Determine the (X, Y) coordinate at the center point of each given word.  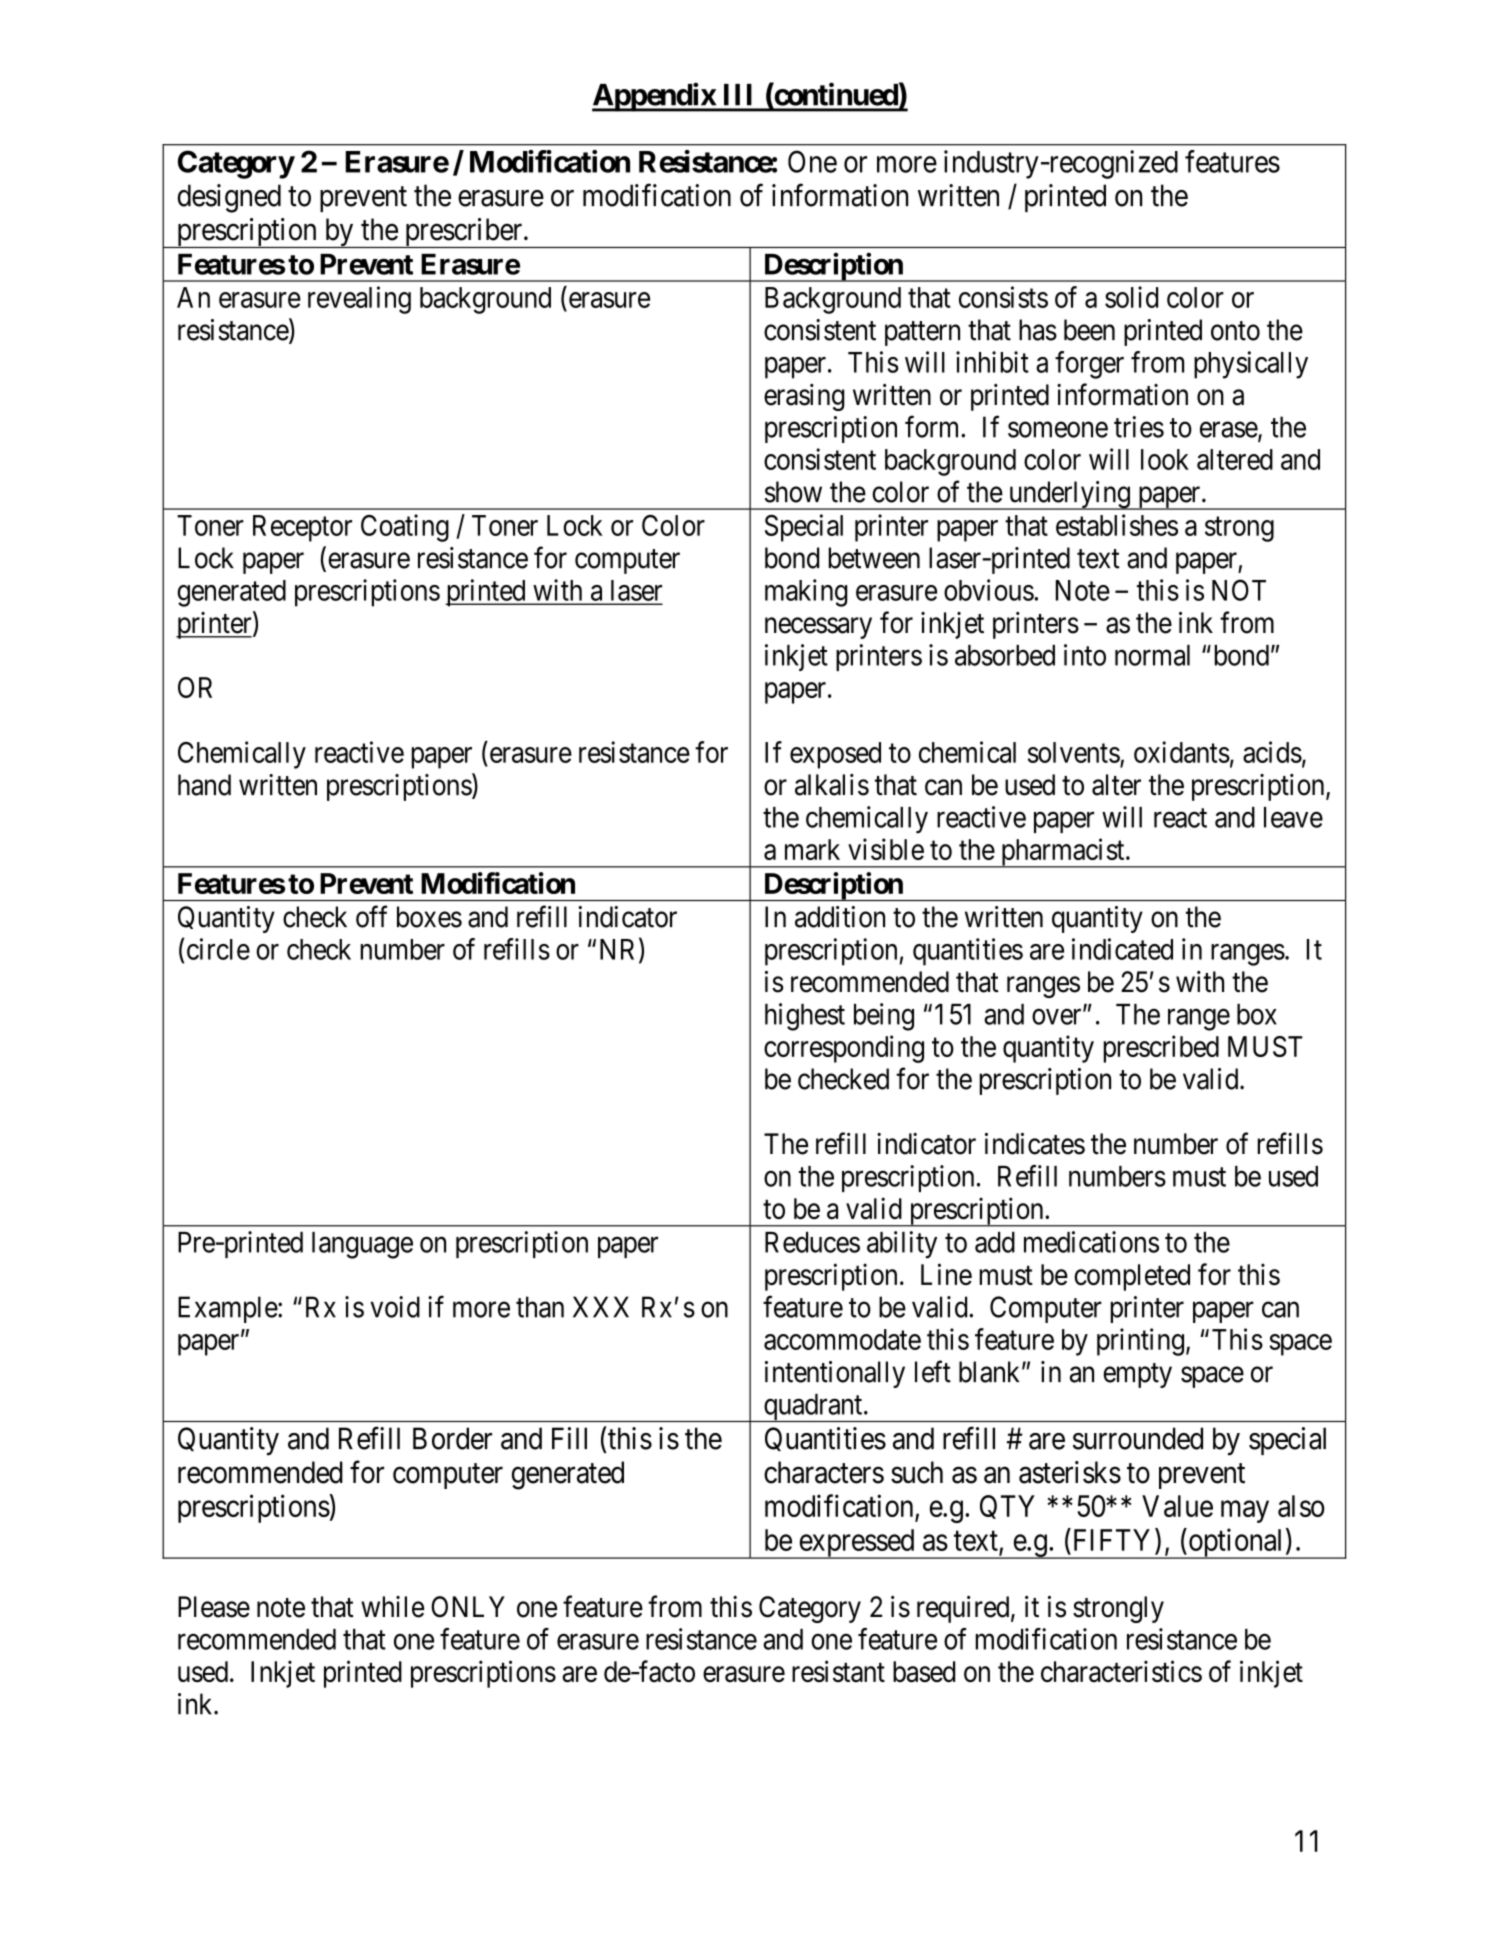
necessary (818, 628)
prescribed (1161, 1049)
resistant (838, 1671)
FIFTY (1115, 1540)
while (392, 1607)
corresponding (844, 1049)
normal (1152, 655)
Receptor (302, 528)
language (362, 1245)
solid (1131, 297)
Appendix (654, 97)
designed (229, 198)
